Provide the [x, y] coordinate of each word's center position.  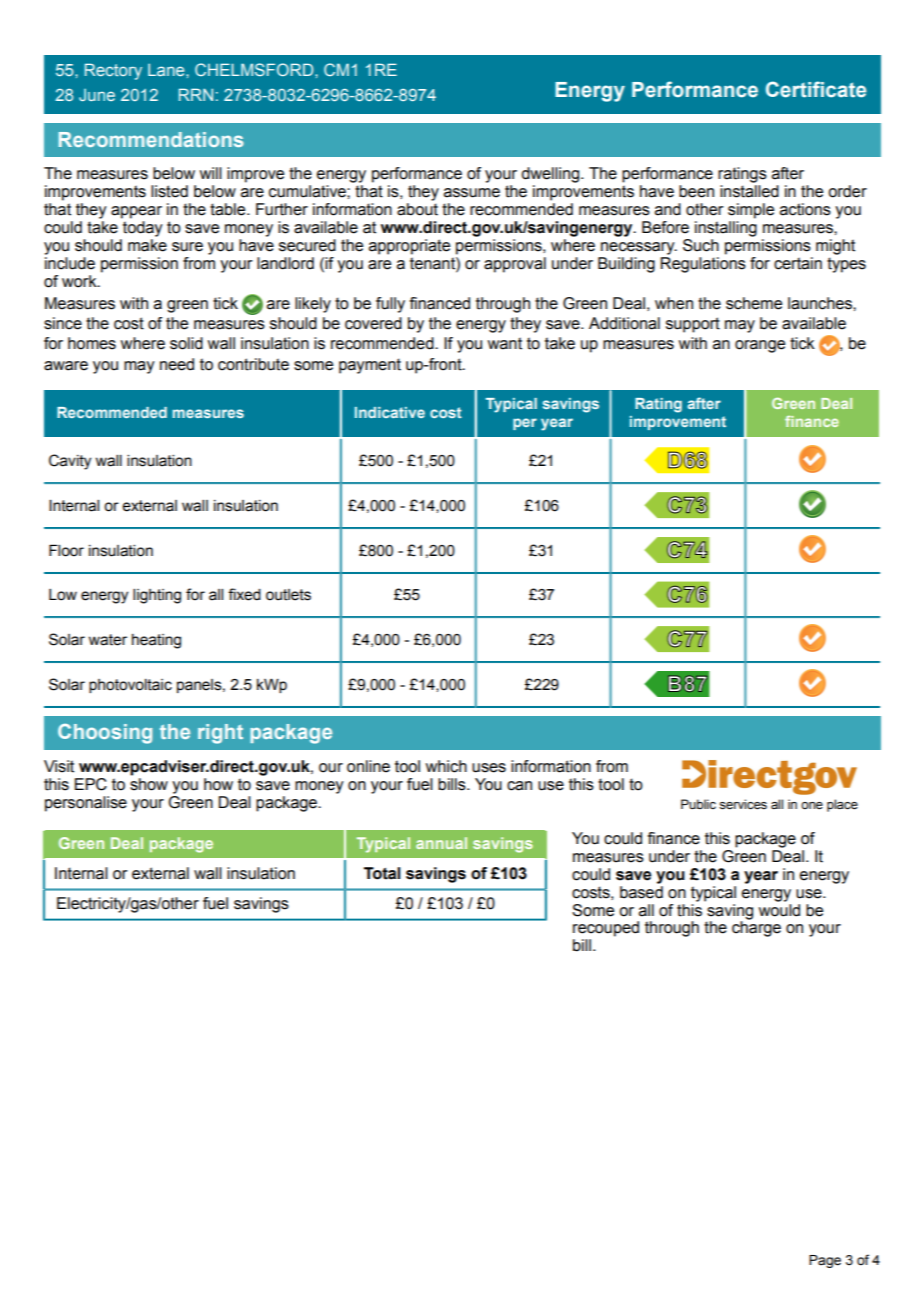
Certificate [816, 89]
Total [382, 873]
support [693, 325]
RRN [196, 94]
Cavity [70, 462]
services [743, 804]
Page [825, 1261]
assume [472, 193]
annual [441, 843]
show [149, 783]
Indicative [390, 412]
